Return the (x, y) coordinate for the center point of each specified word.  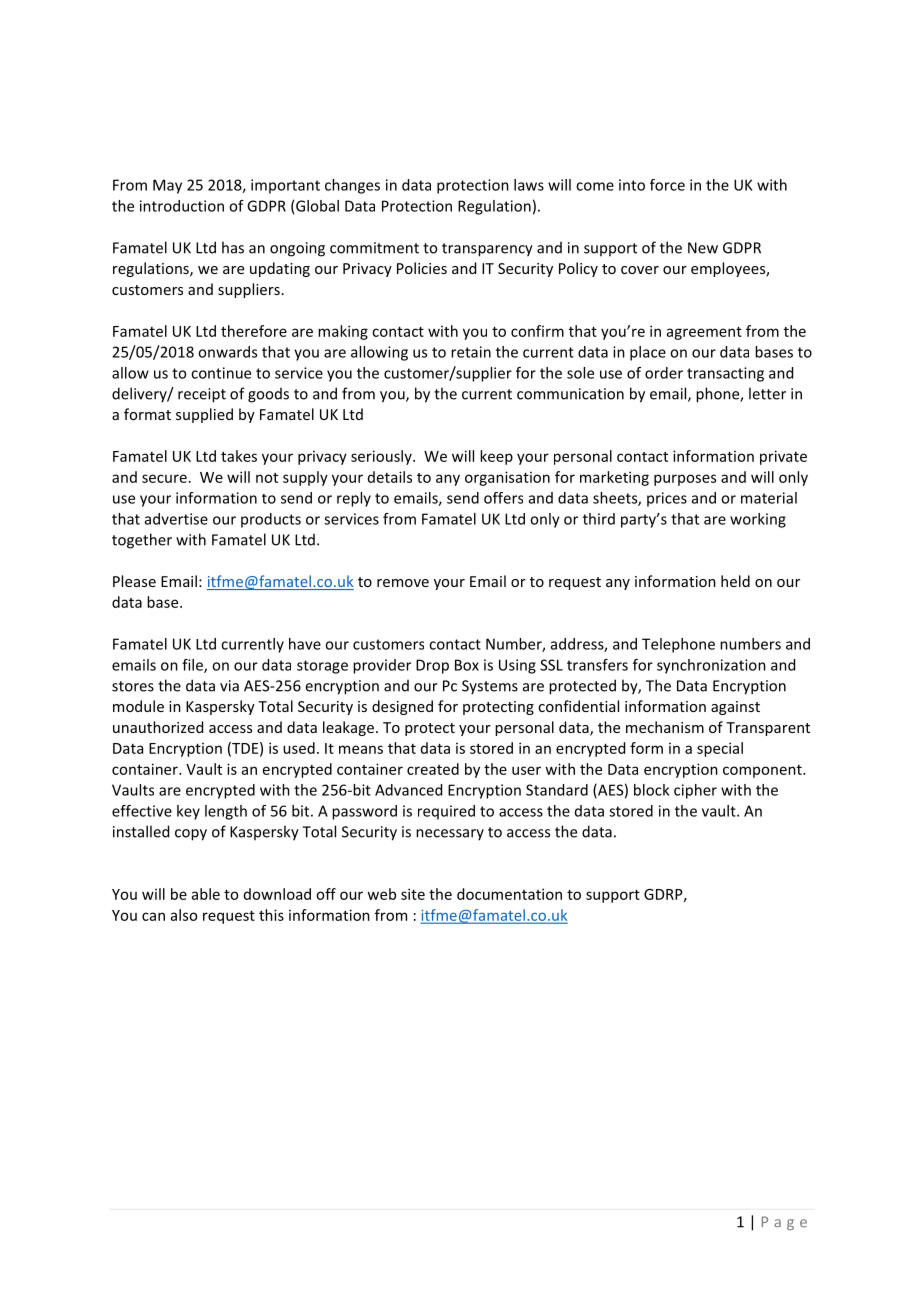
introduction (182, 206)
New (703, 248)
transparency (487, 250)
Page (784, 1223)
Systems (490, 687)
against (735, 708)
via (229, 686)
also (184, 915)
